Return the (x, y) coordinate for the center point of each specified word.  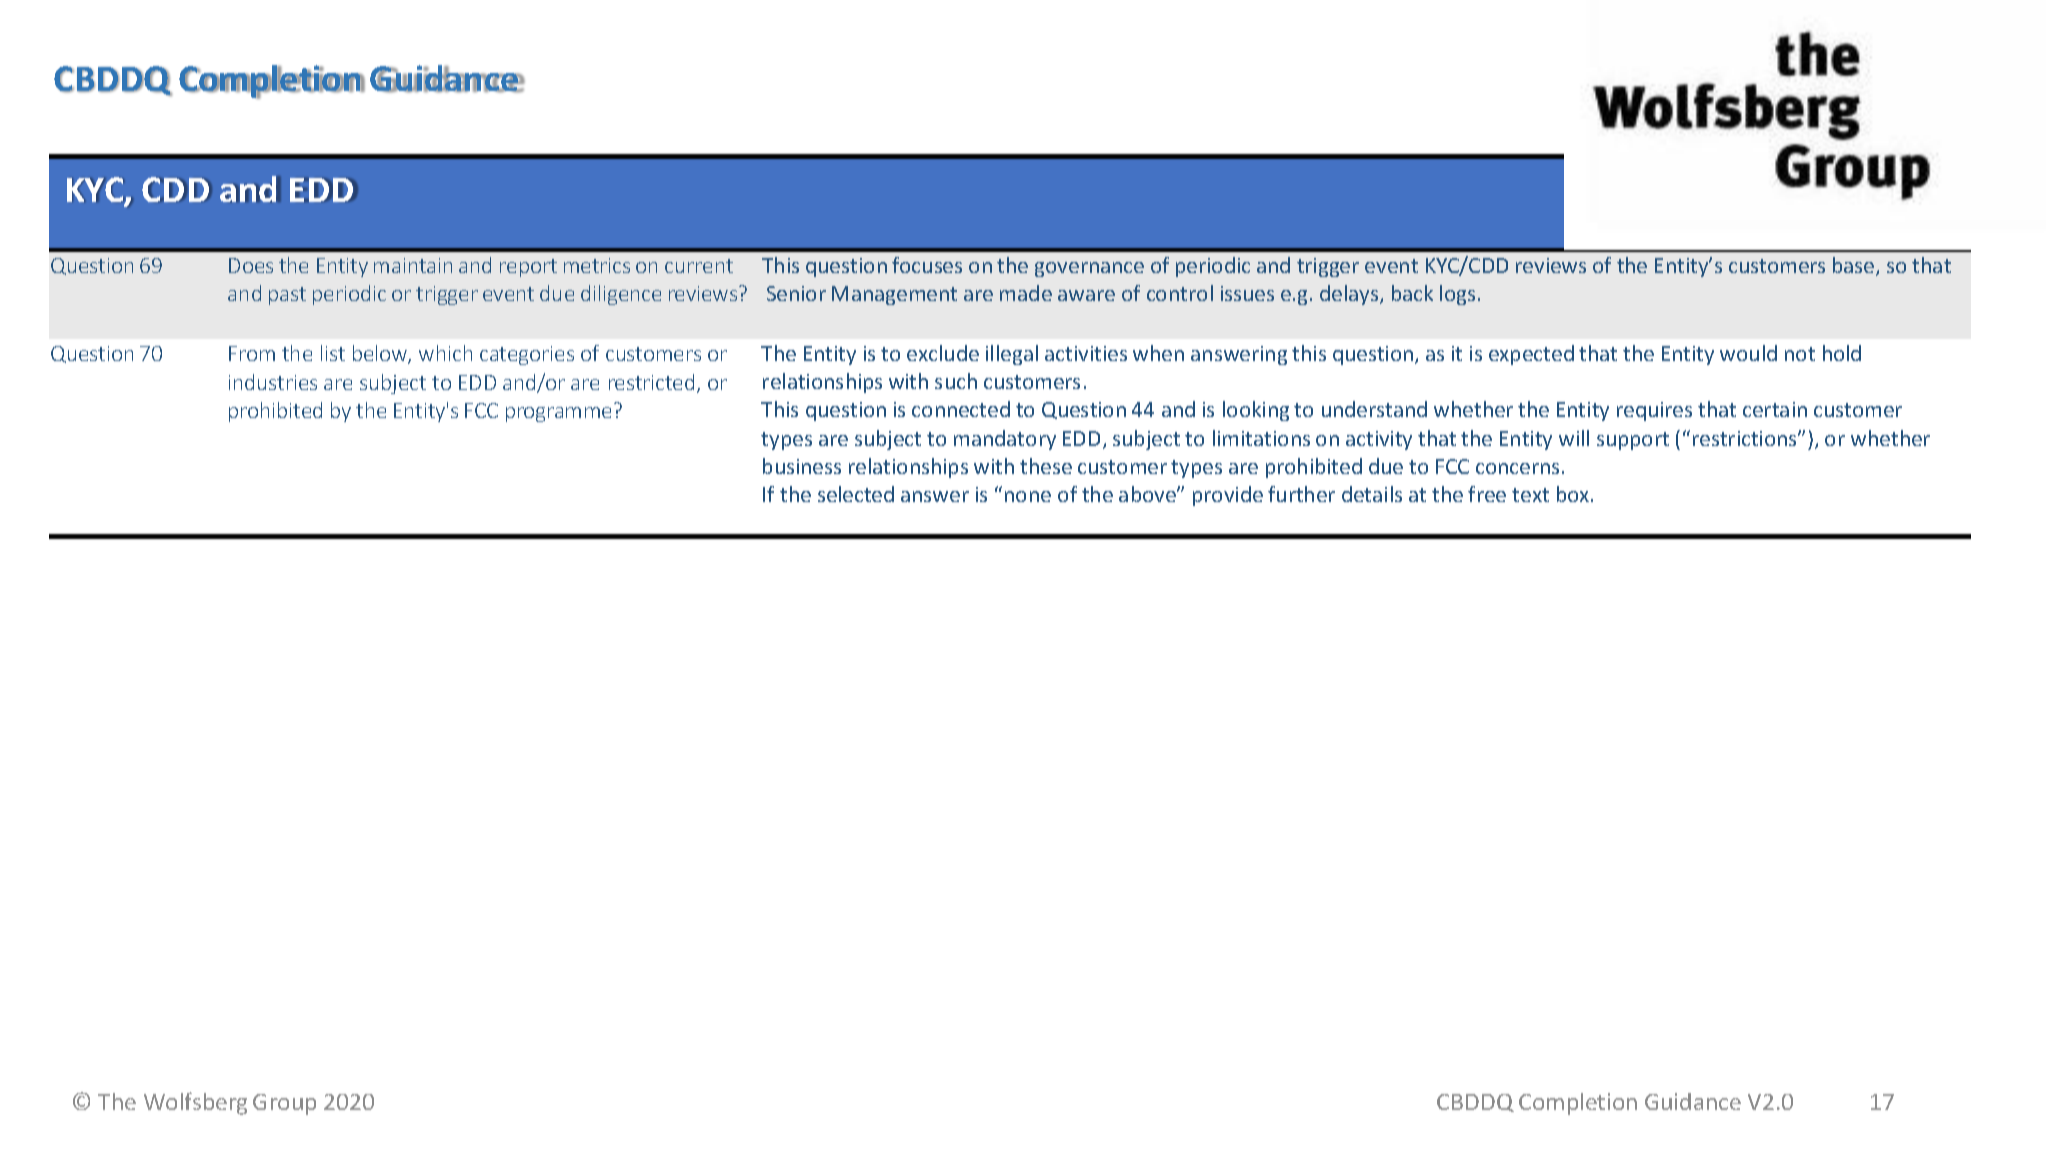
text (1530, 495)
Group (284, 1104)
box (1574, 494)
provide (1228, 496)
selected (856, 494)
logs (1457, 295)
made (1026, 293)
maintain (413, 265)
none (1028, 496)
